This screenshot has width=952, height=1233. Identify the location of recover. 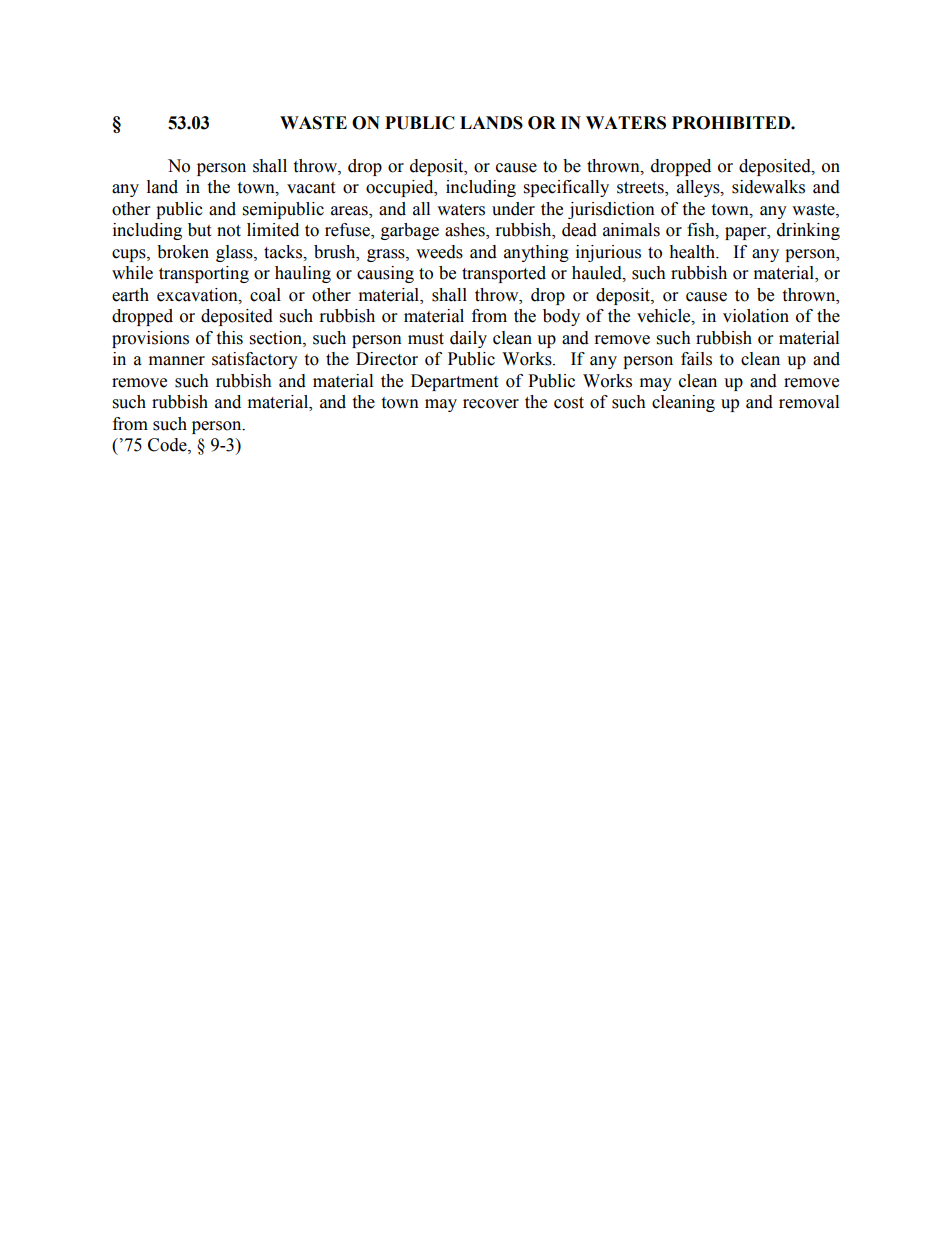
(491, 404).
